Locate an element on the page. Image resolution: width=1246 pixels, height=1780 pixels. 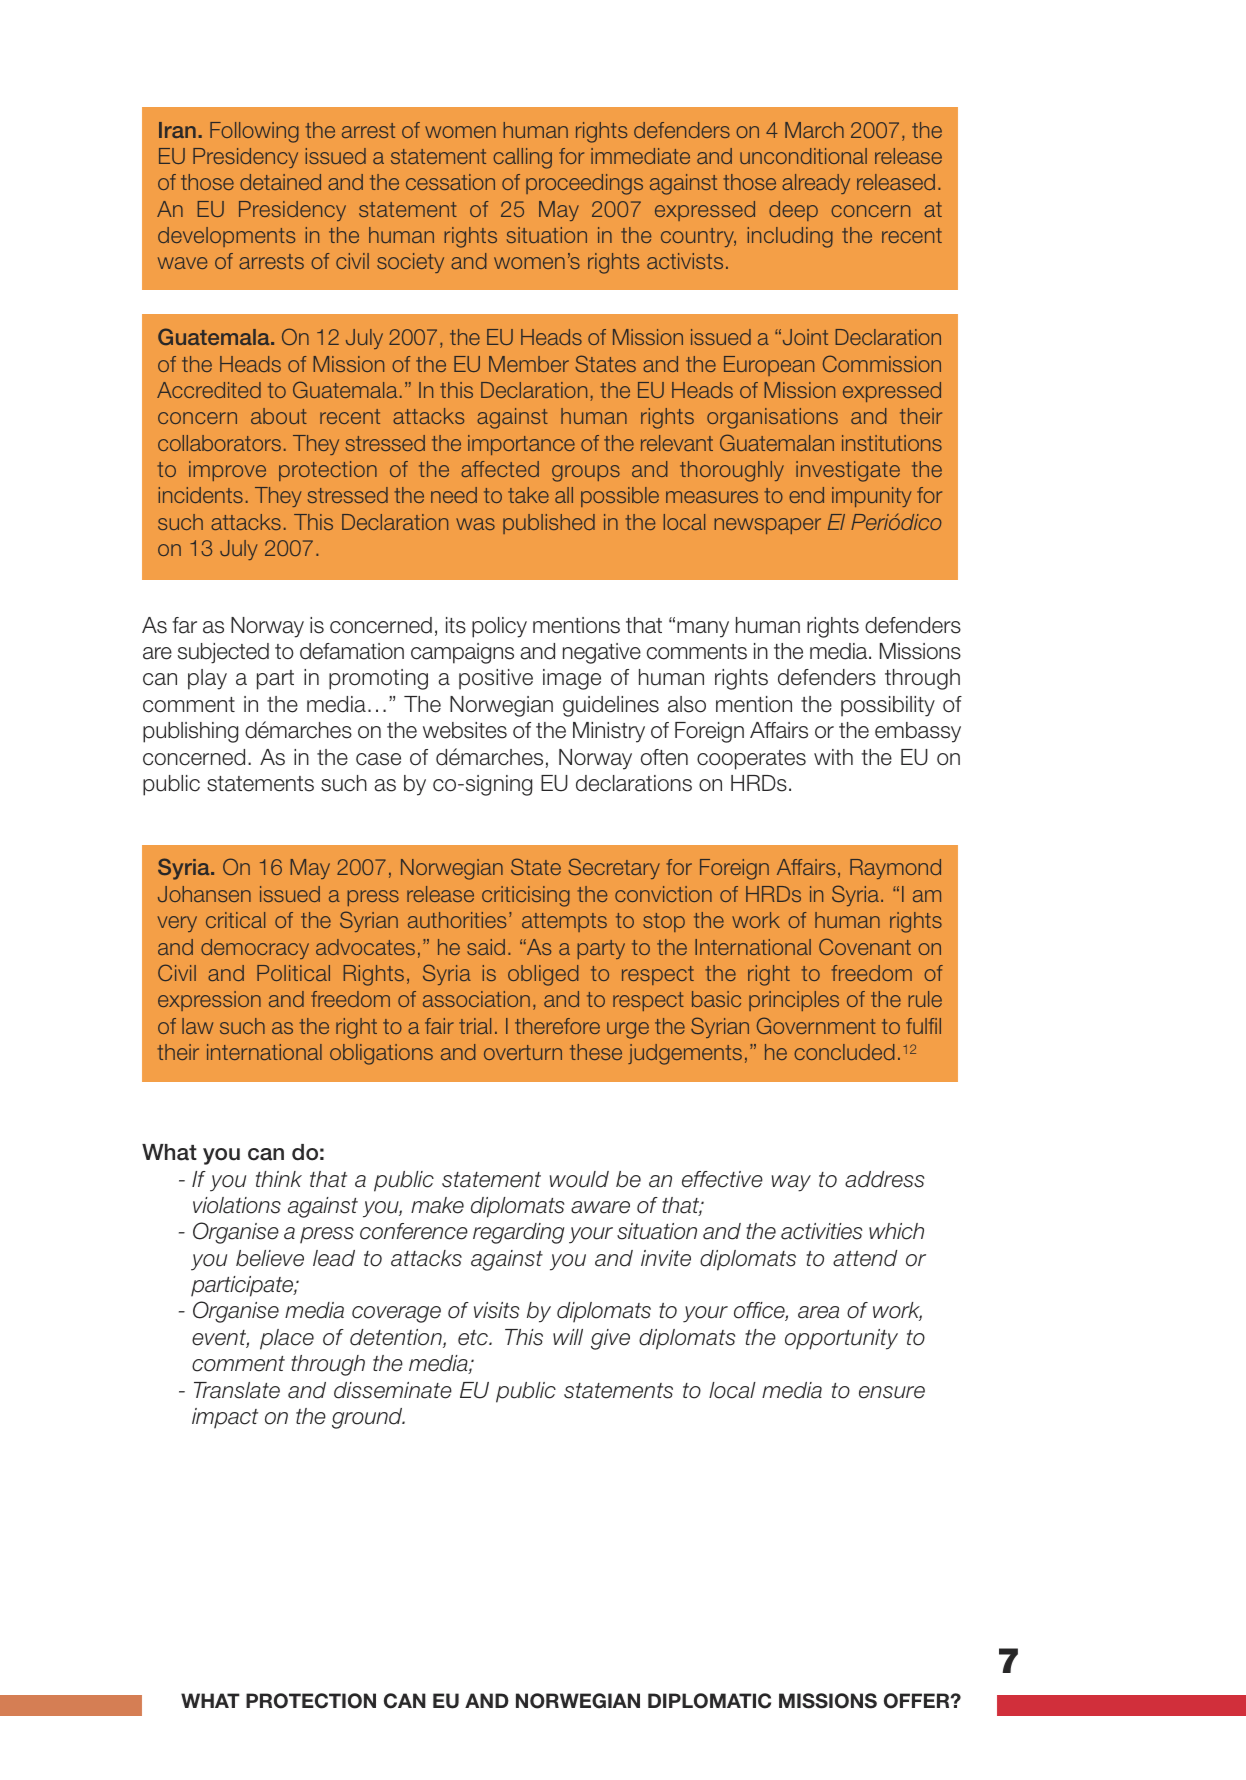
subjected is located at coordinates (223, 653).
